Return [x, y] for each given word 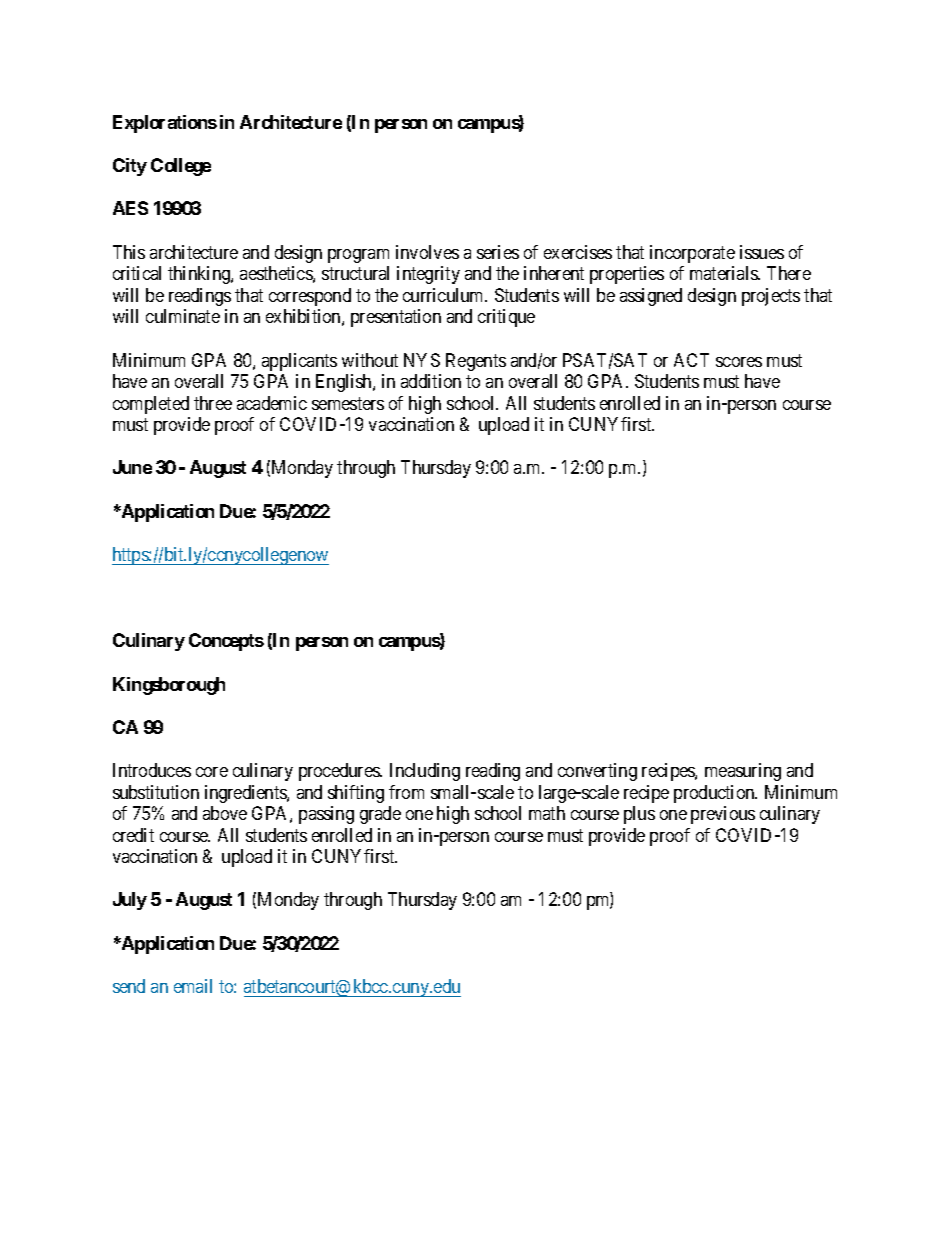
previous [723, 815]
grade [380, 815]
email [193, 986]
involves [427, 252]
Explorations [165, 124]
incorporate [692, 254]
